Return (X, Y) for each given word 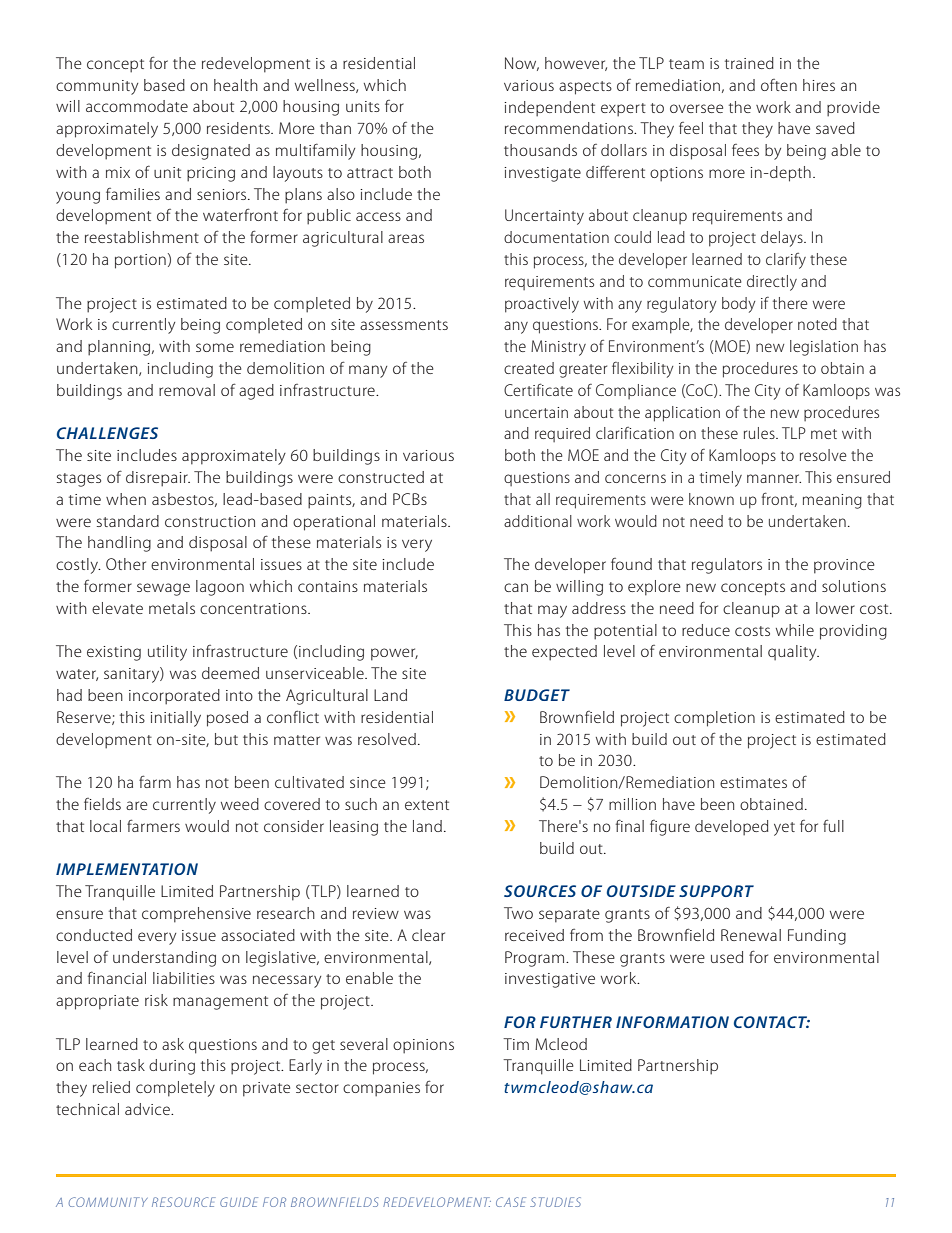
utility (167, 653)
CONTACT (772, 1022)
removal (187, 390)
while (795, 630)
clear (428, 935)
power (394, 654)
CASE (511, 1202)
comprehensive (196, 915)
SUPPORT (716, 891)
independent (549, 109)
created (529, 368)
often (779, 85)
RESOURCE (183, 1202)
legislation (824, 348)
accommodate (137, 106)
